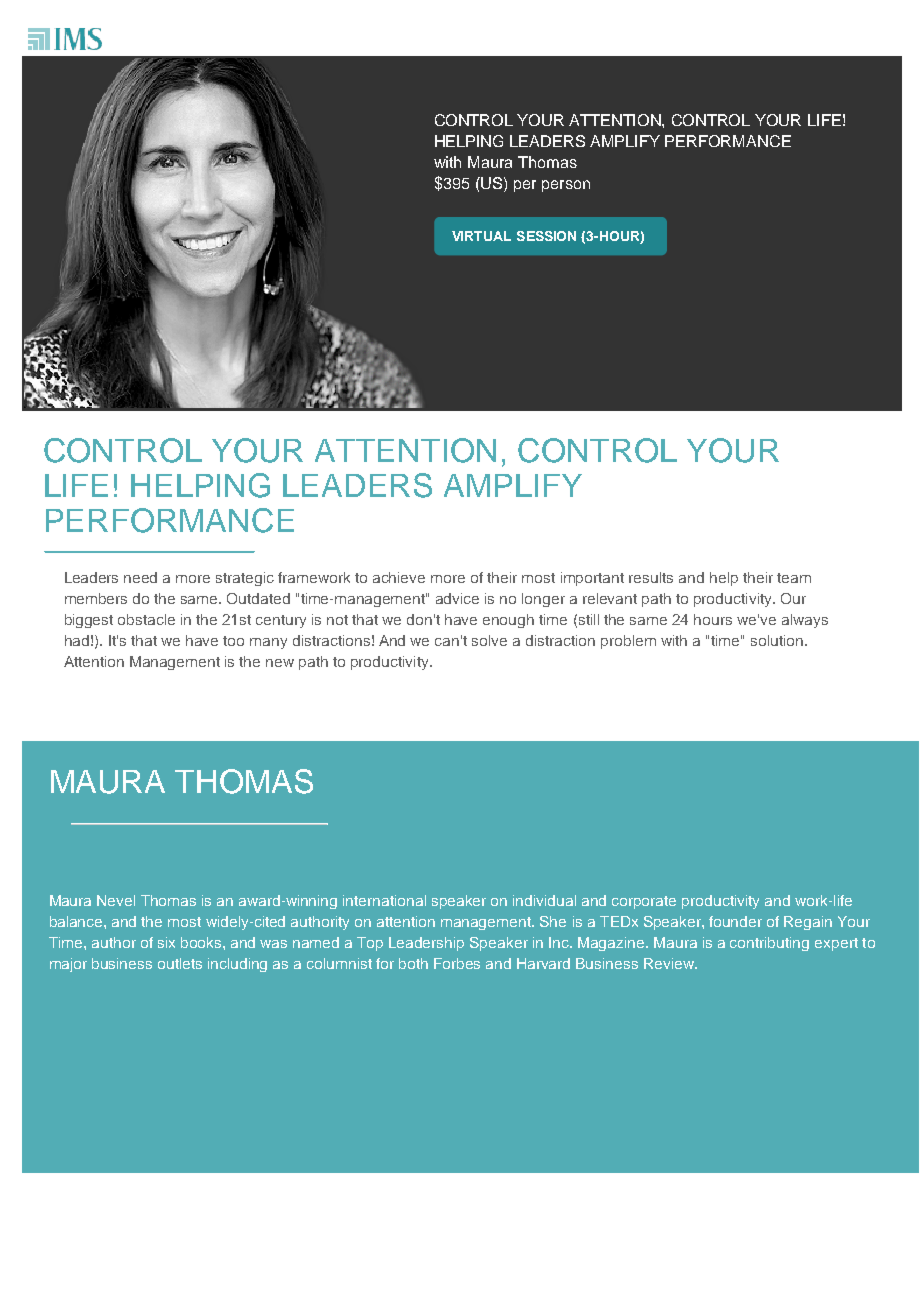 The width and height of the image is (924, 1308). What do you see at coordinates (546, 236) in the image?
I see `SESSION` at bounding box center [546, 236].
